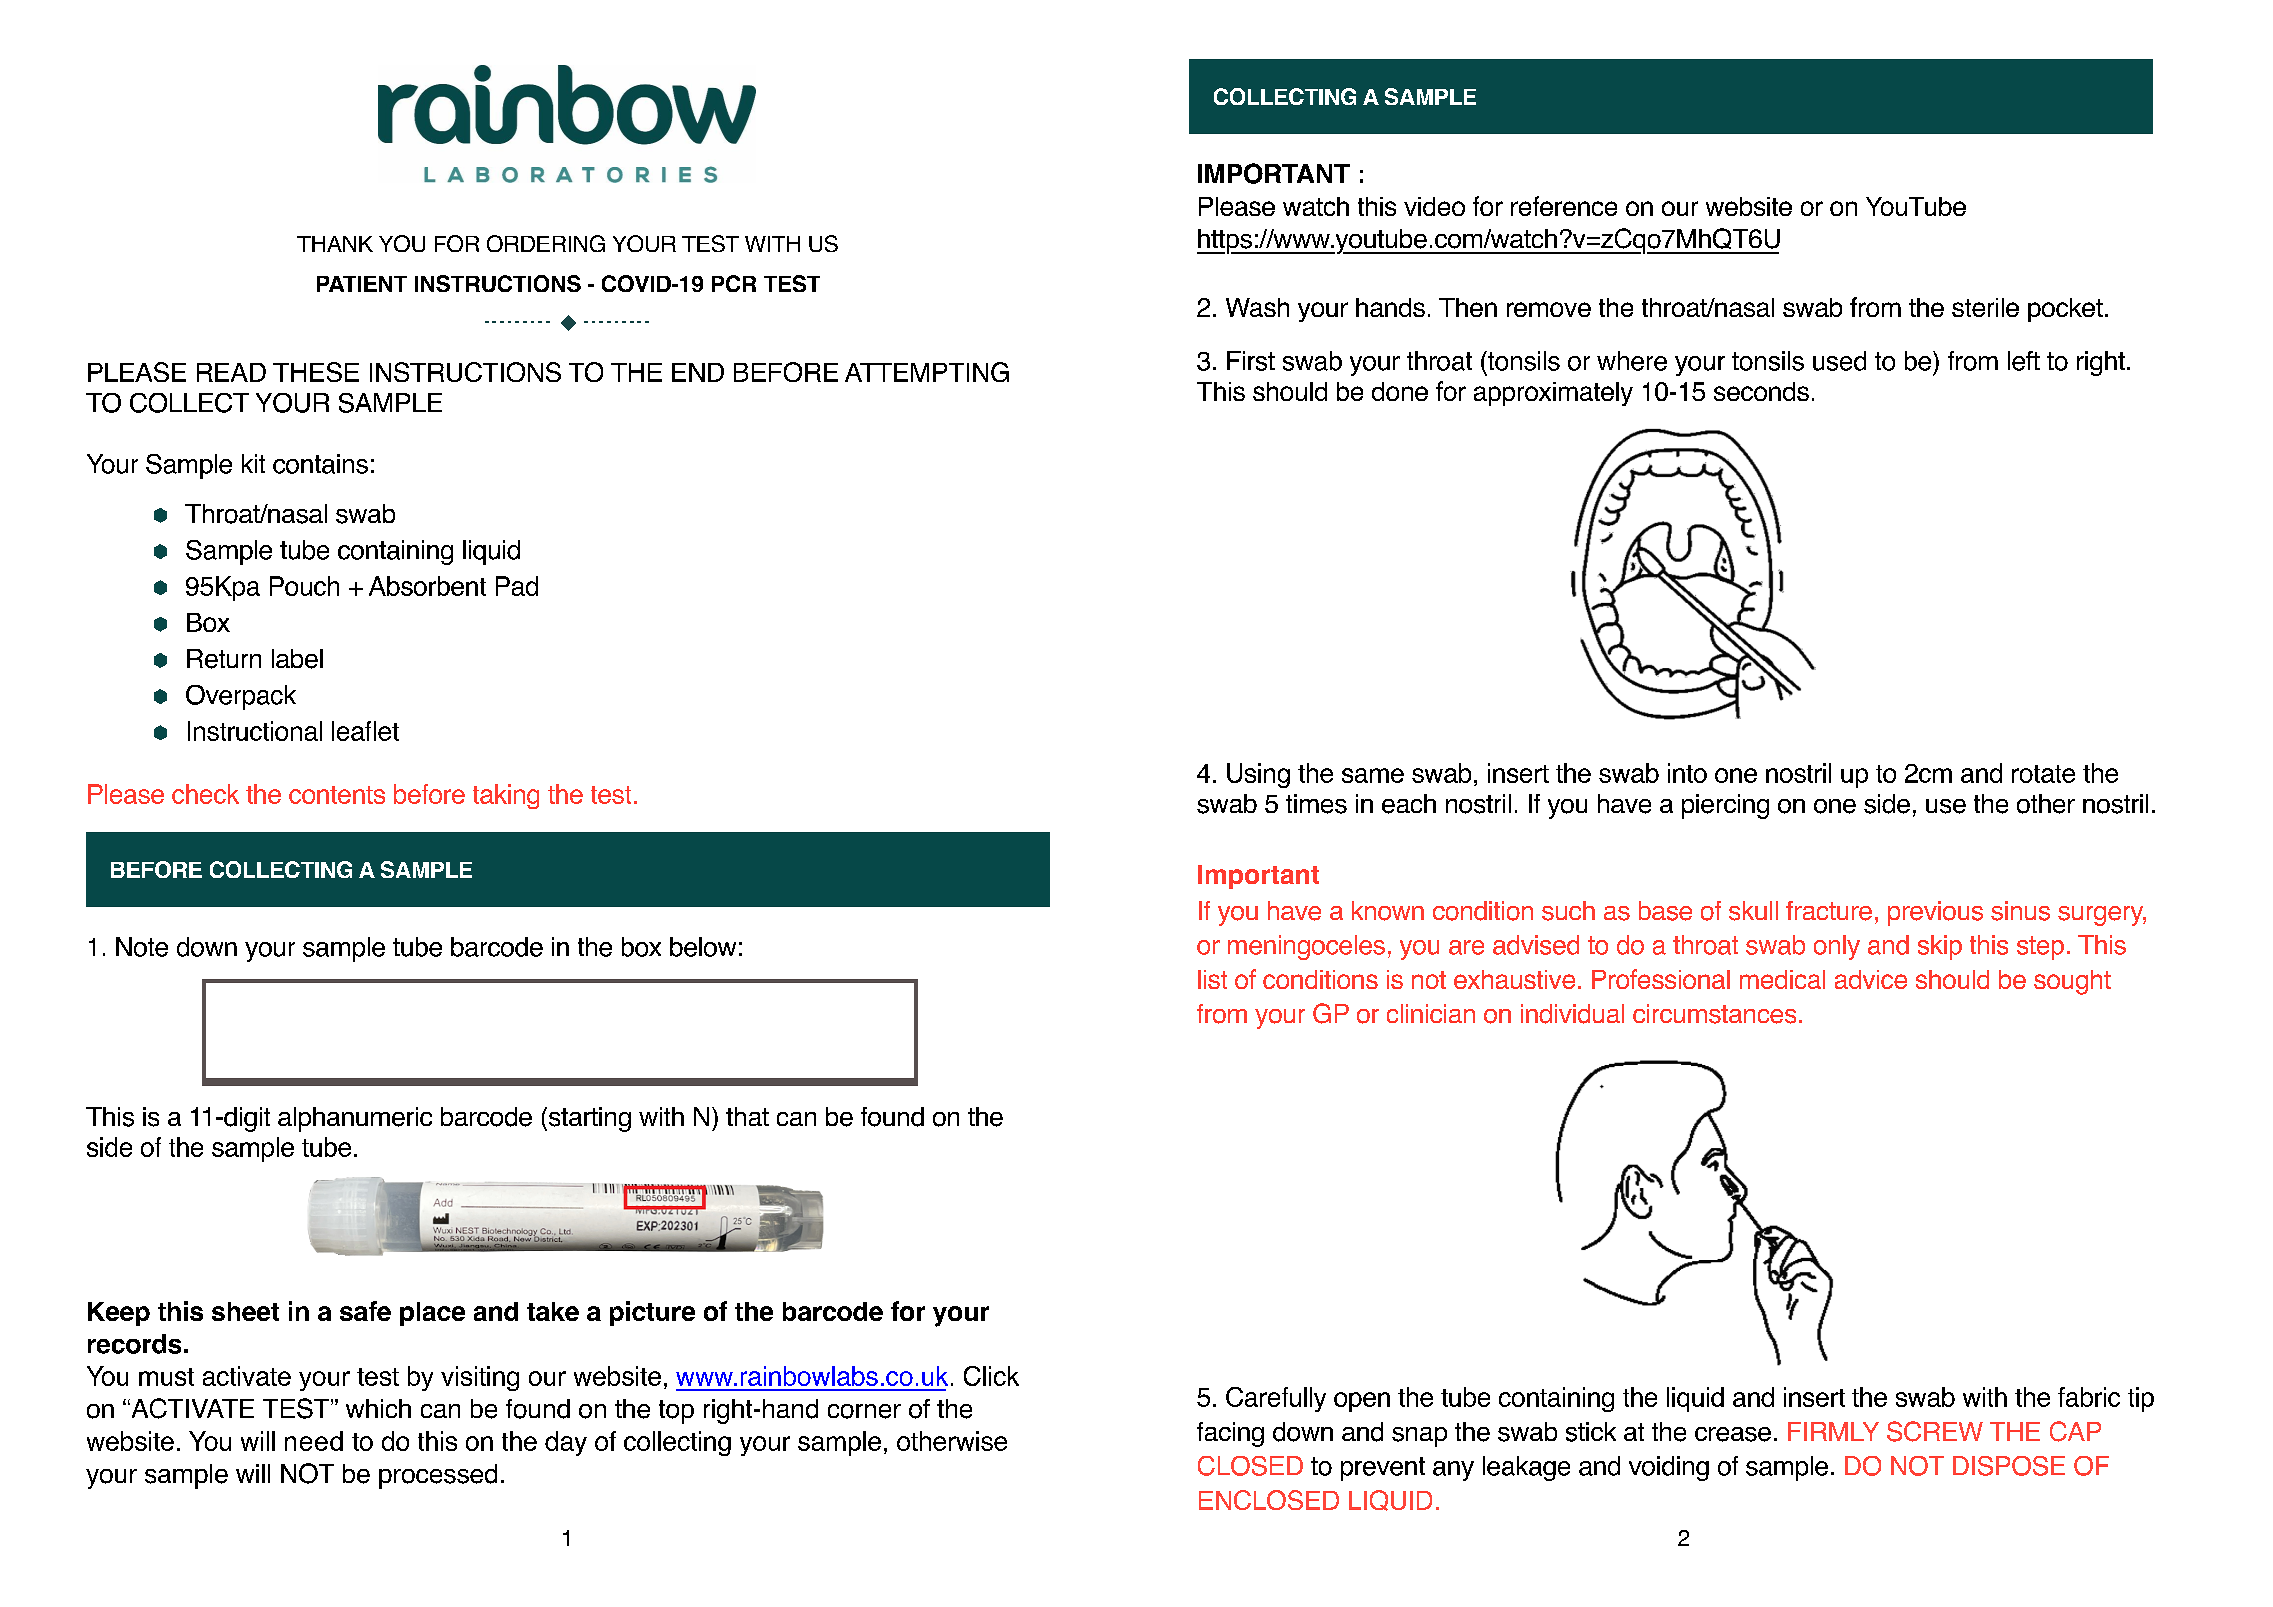  What do you see at coordinates (1230, 1434) in the document?
I see `facing` at bounding box center [1230, 1434].
